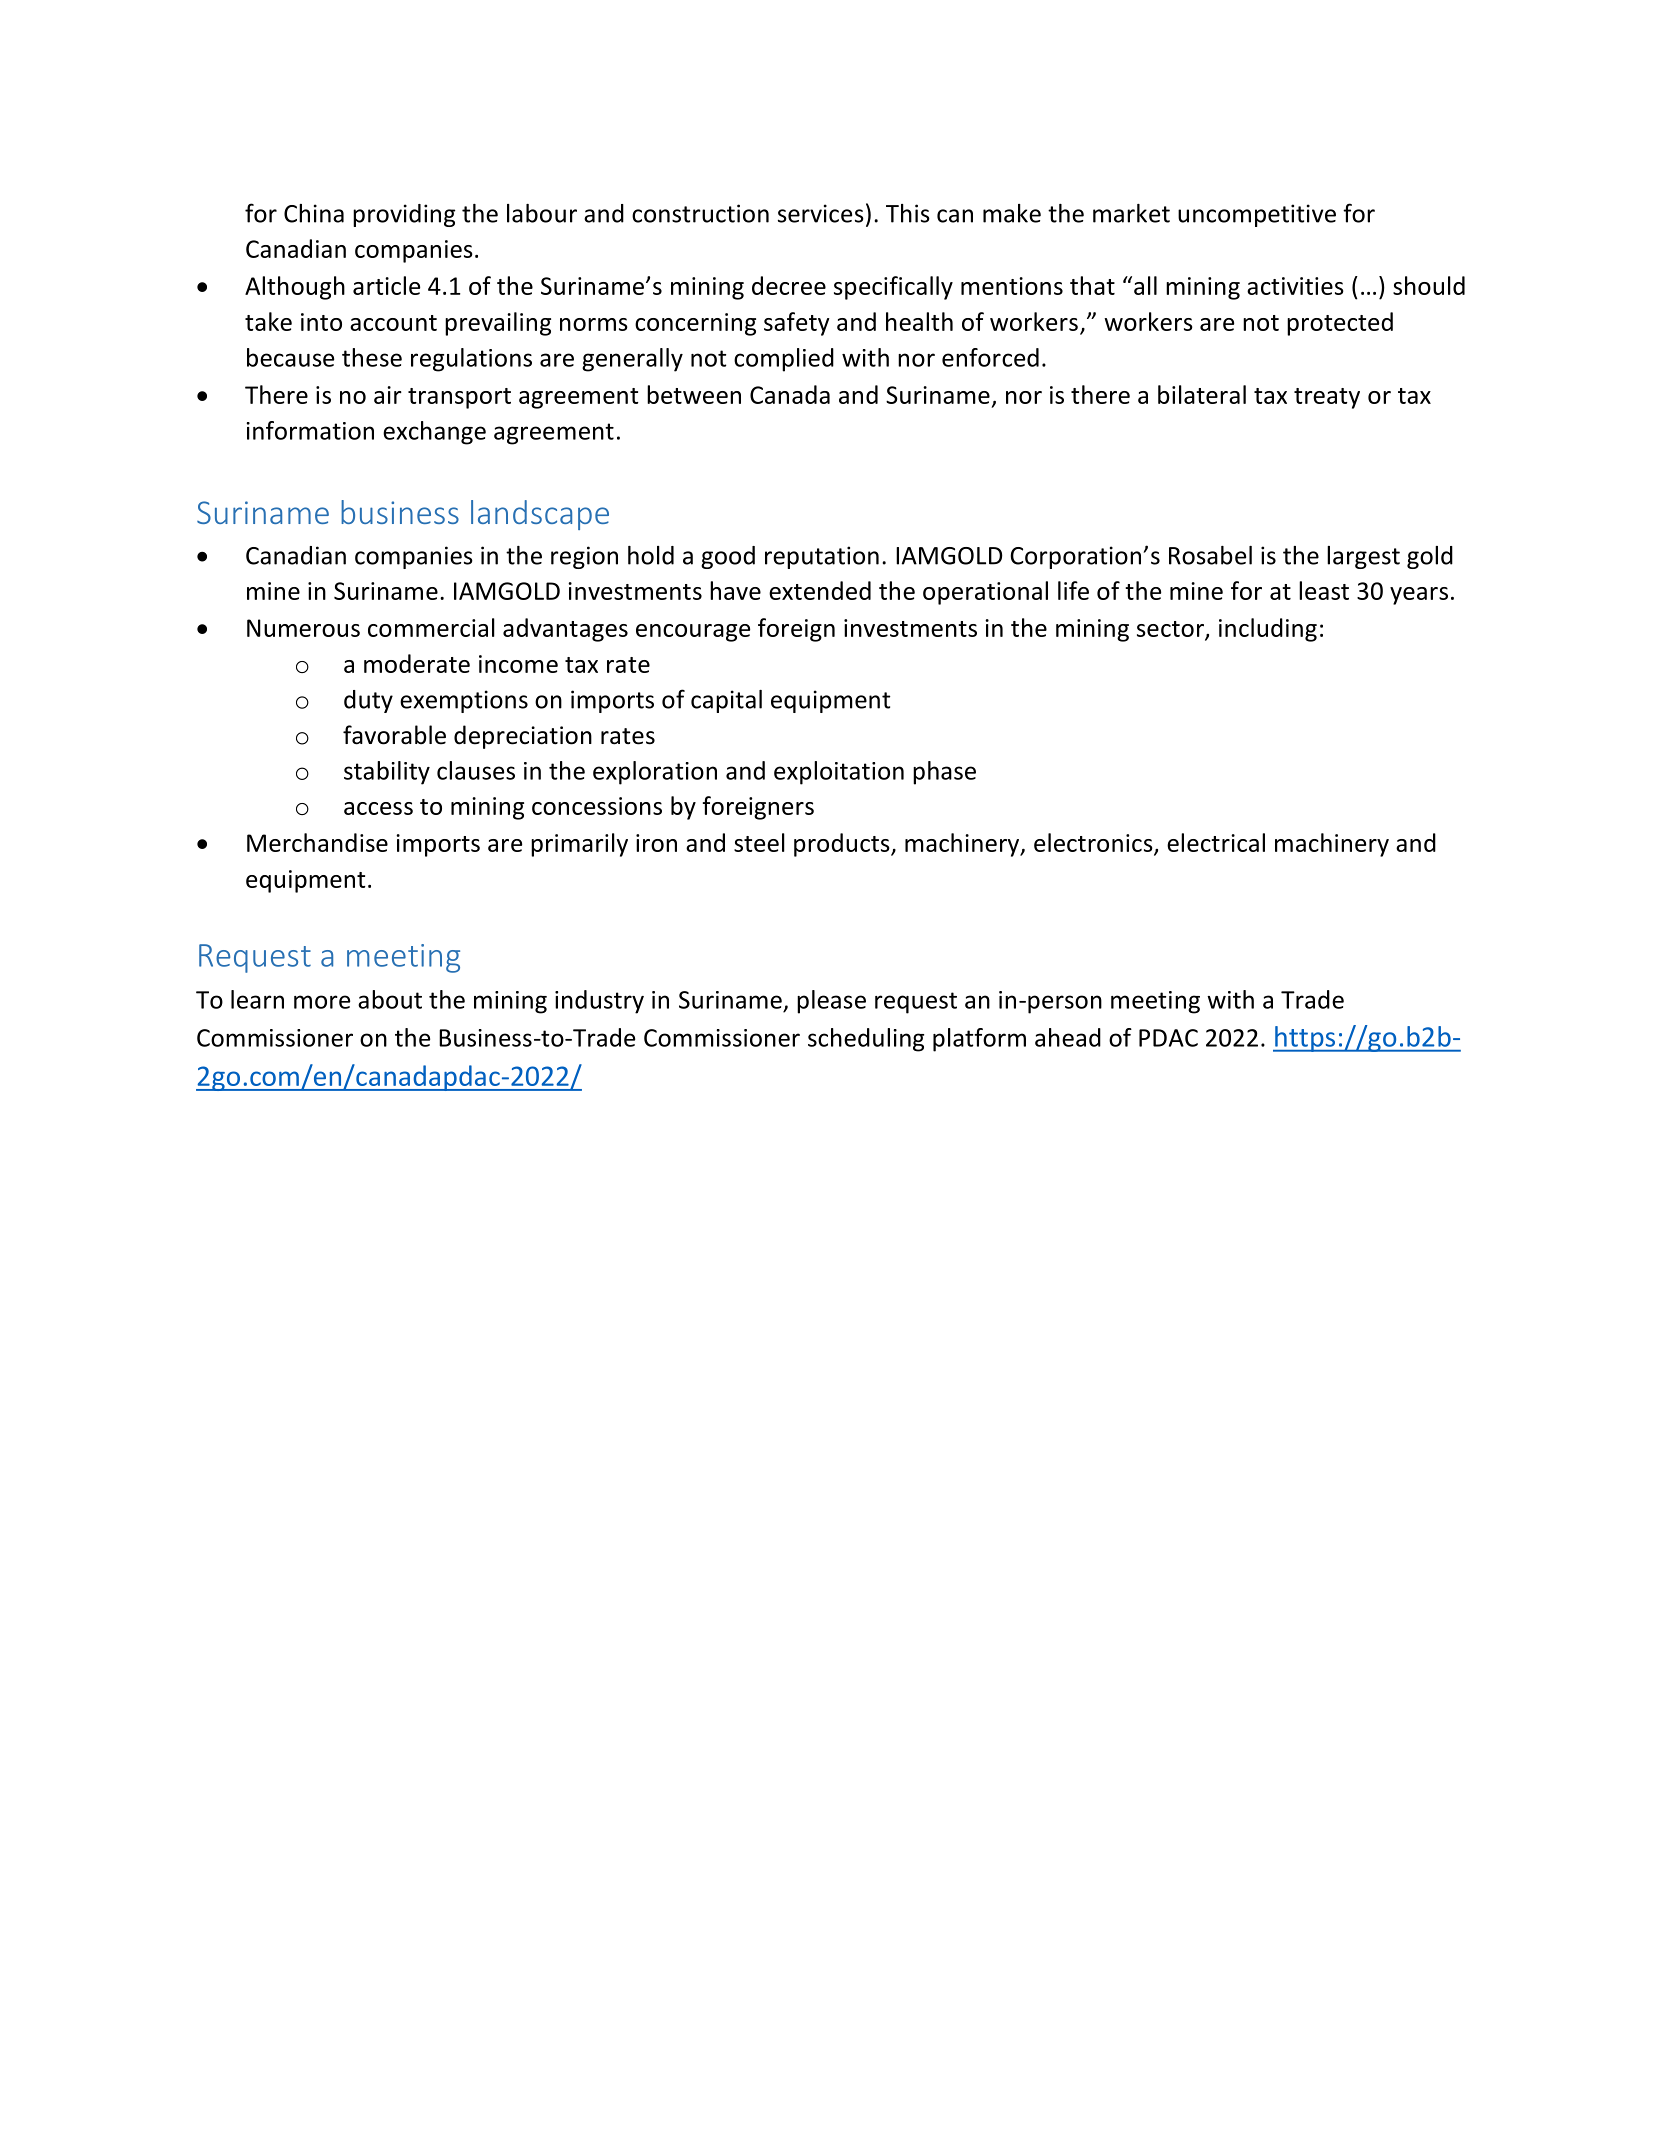  Describe the element at coordinates (390, 999) in the page. I see `about` at that location.
